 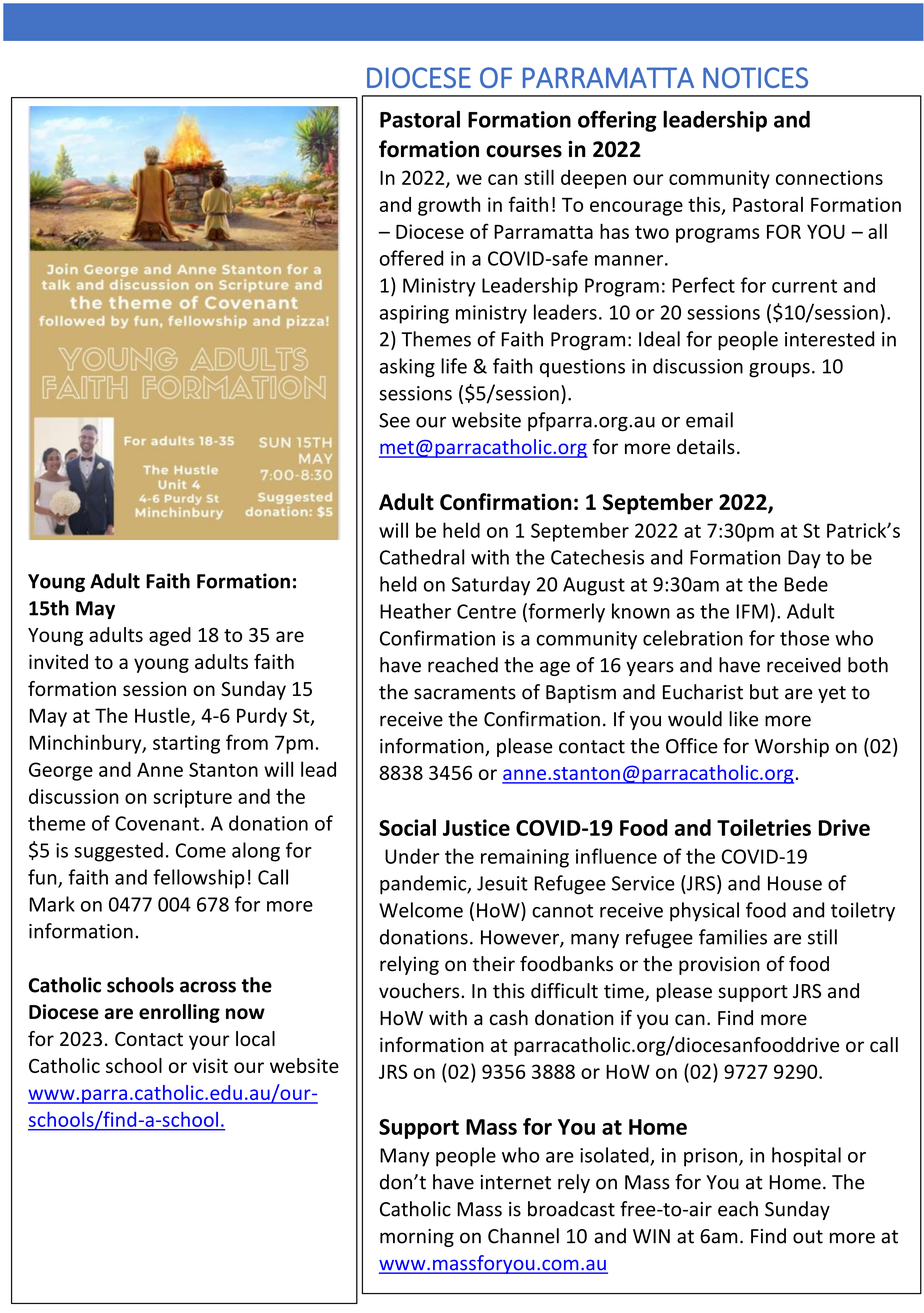 What do you see at coordinates (449, 206) in the image?
I see `growth` at bounding box center [449, 206].
